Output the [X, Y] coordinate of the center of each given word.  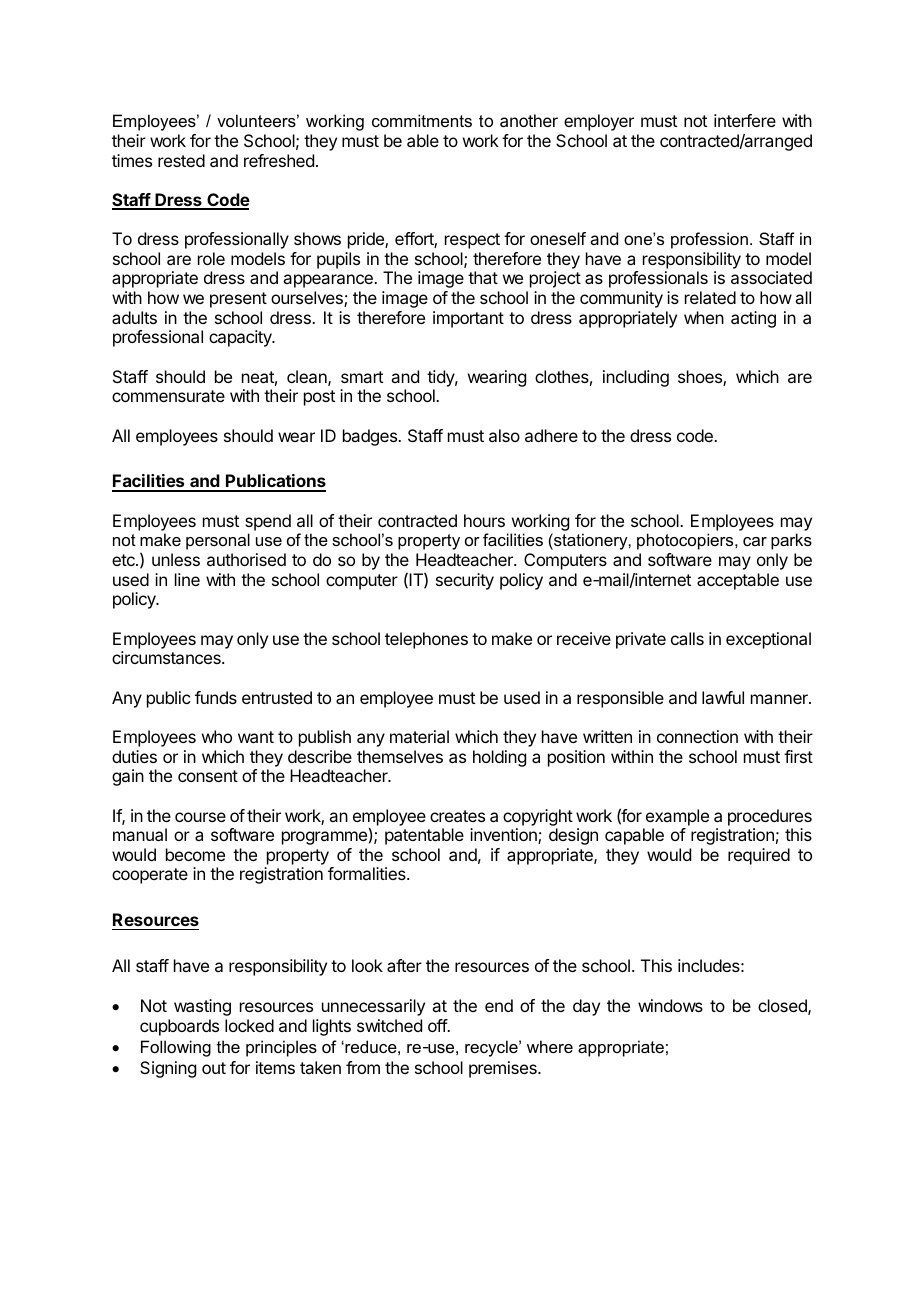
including [636, 378]
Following [176, 1048]
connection [697, 736]
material [419, 736]
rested [181, 160]
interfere [745, 120]
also [504, 435]
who [217, 736]
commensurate [168, 396]
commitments [422, 120]
